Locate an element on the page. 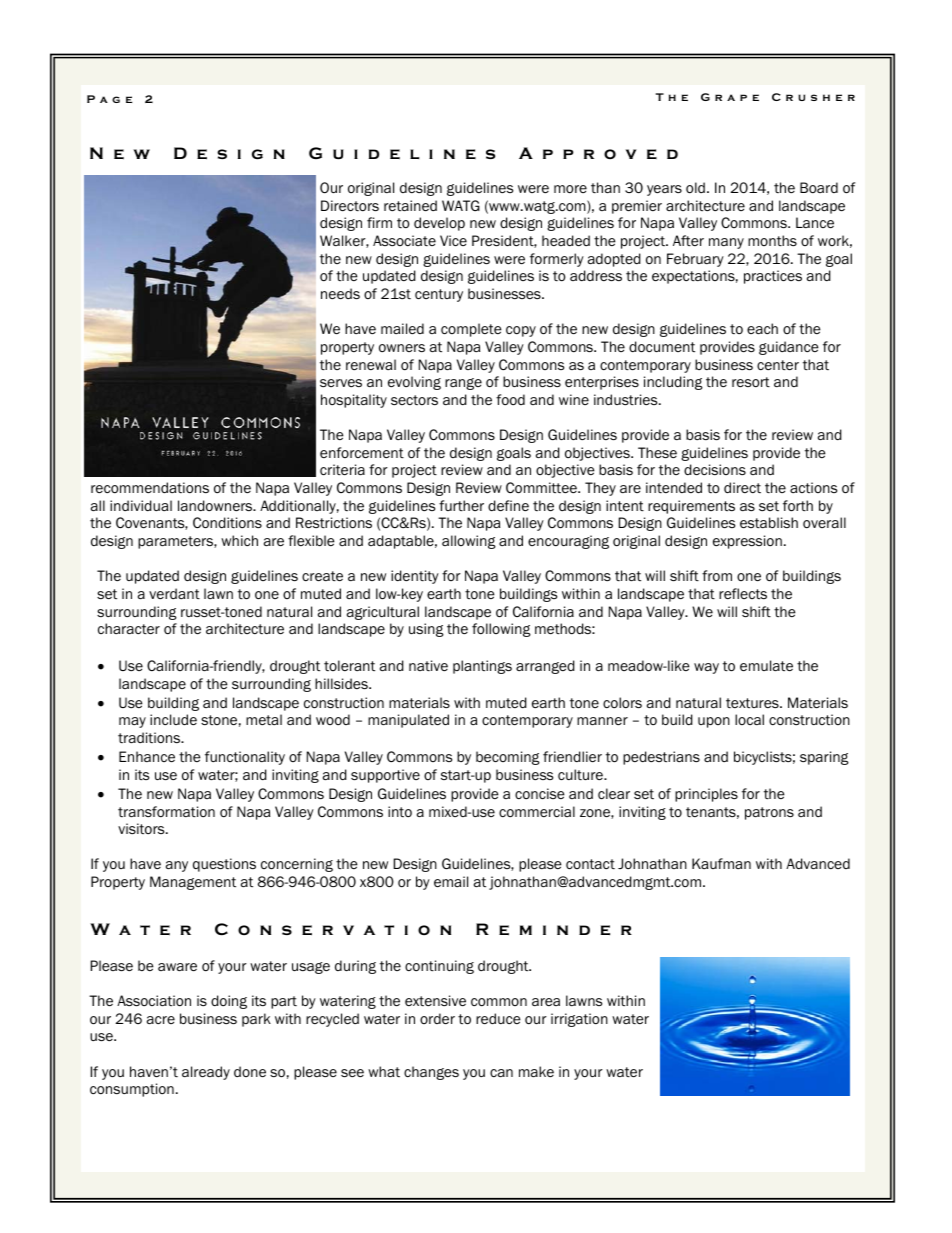 This document has width=952, height=1233. irrigation is located at coordinates (579, 1020).
